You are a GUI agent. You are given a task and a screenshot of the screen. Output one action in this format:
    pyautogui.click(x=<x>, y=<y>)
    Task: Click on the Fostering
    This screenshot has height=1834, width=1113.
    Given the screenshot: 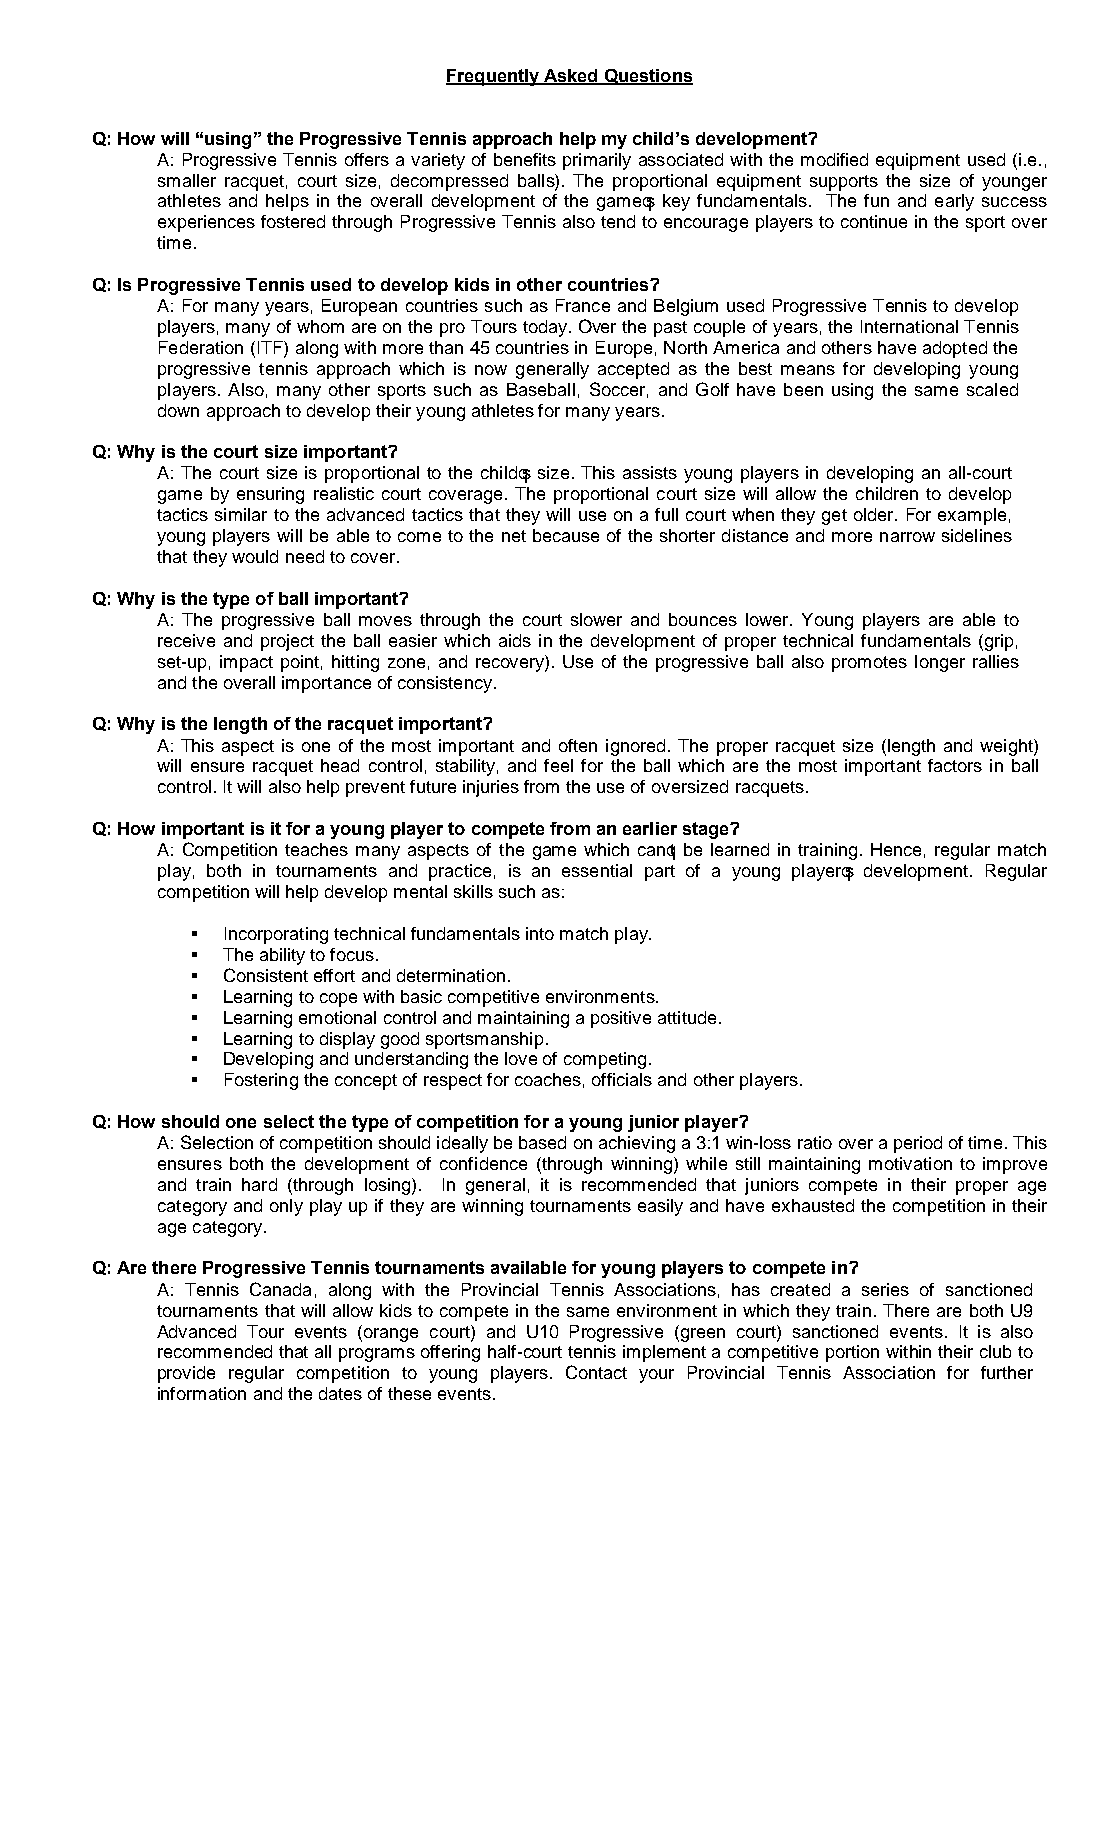 What is the action you would take?
    pyautogui.click(x=261, y=1081)
